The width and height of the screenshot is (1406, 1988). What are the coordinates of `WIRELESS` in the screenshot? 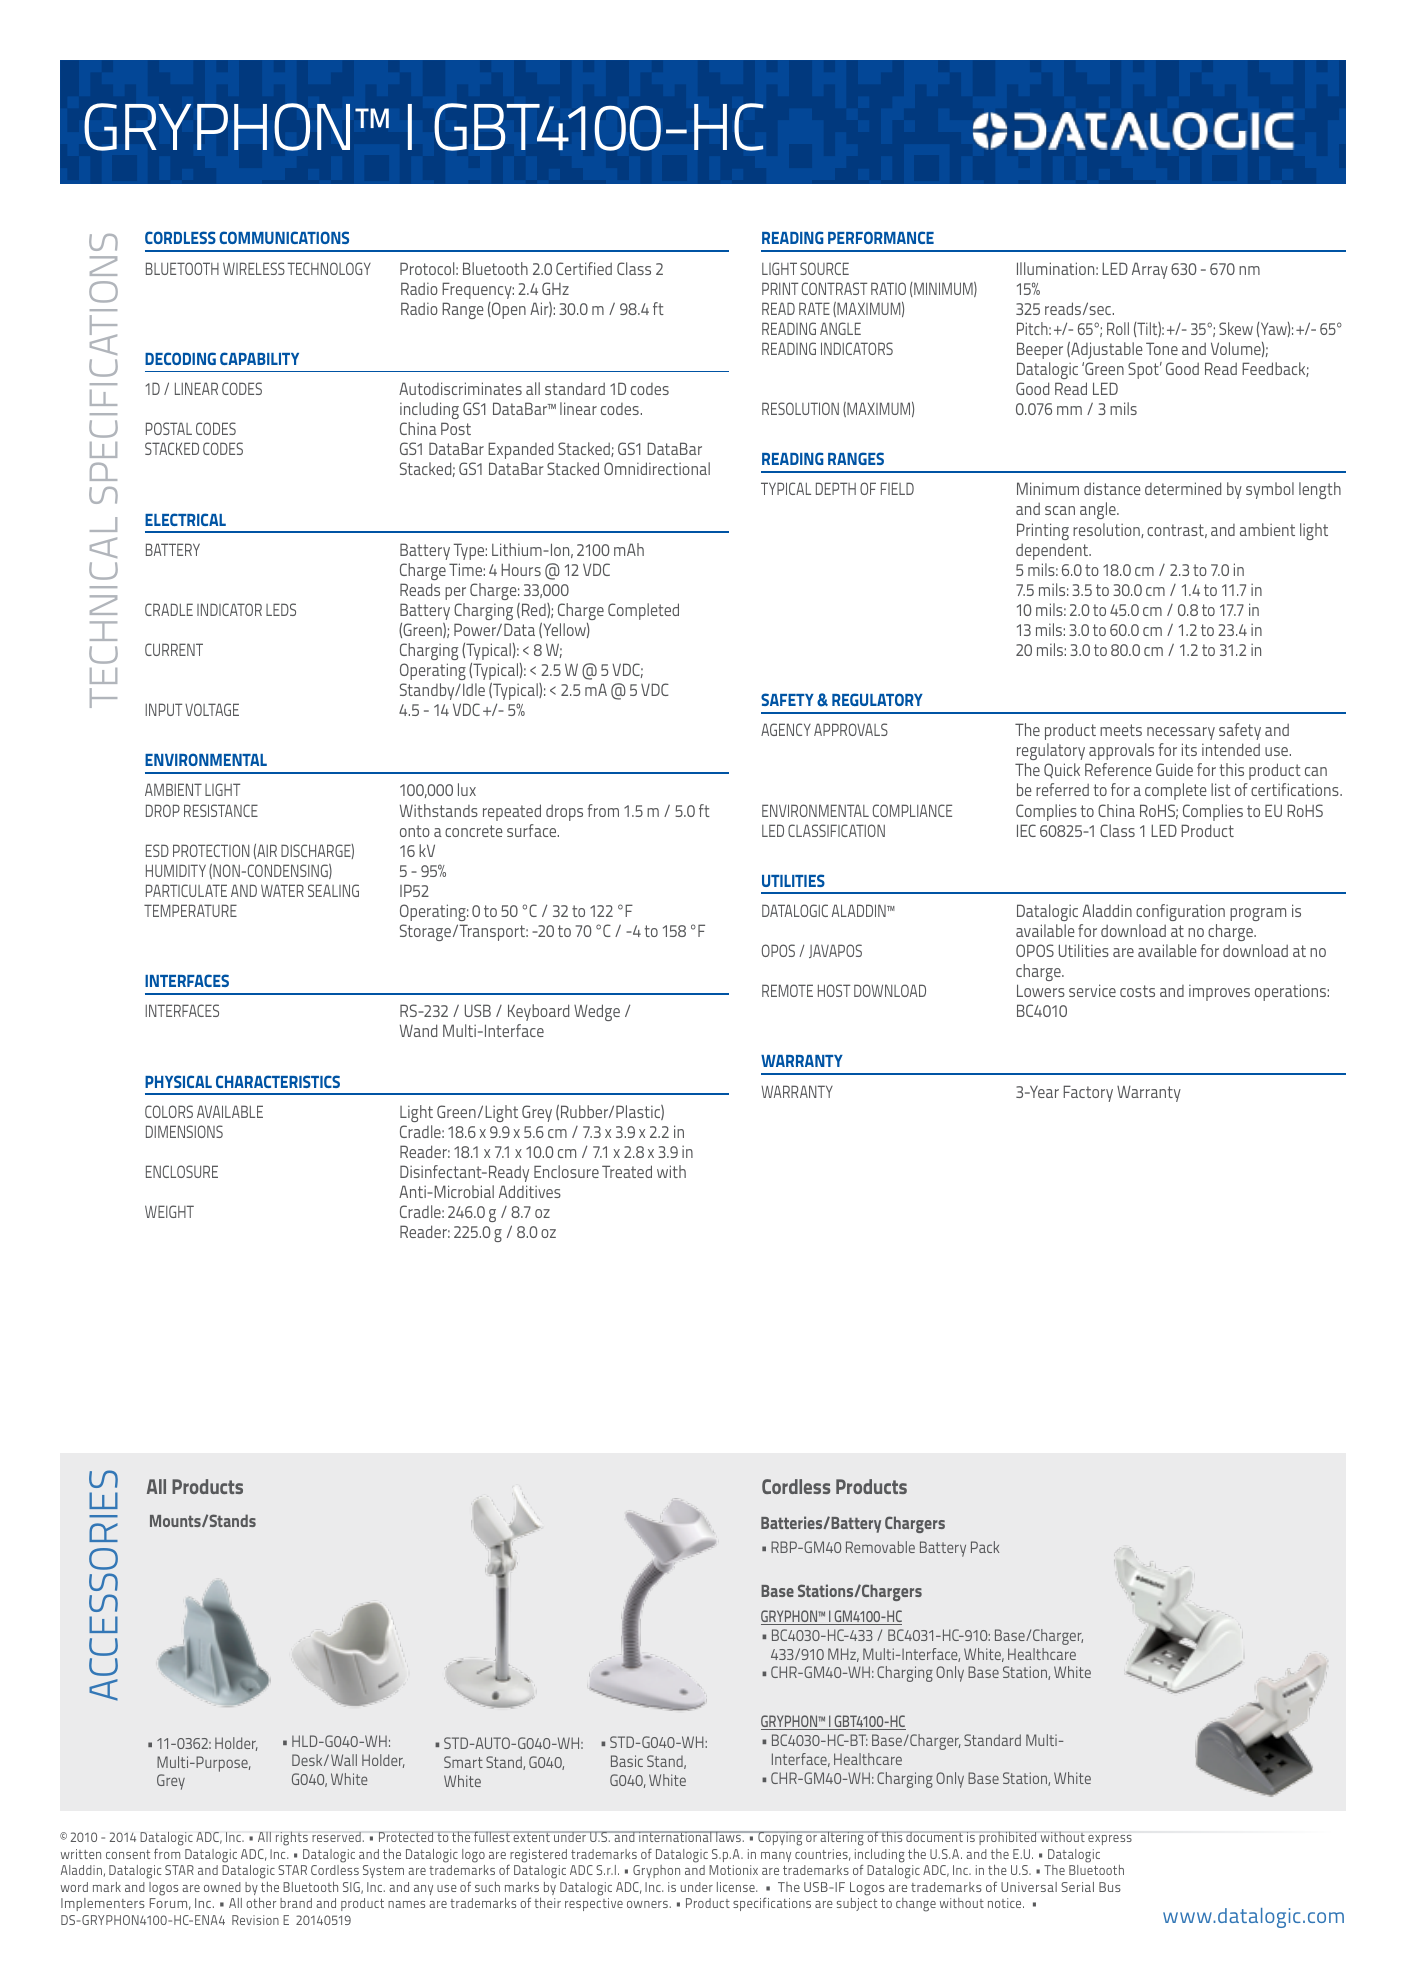 It's located at (254, 268).
